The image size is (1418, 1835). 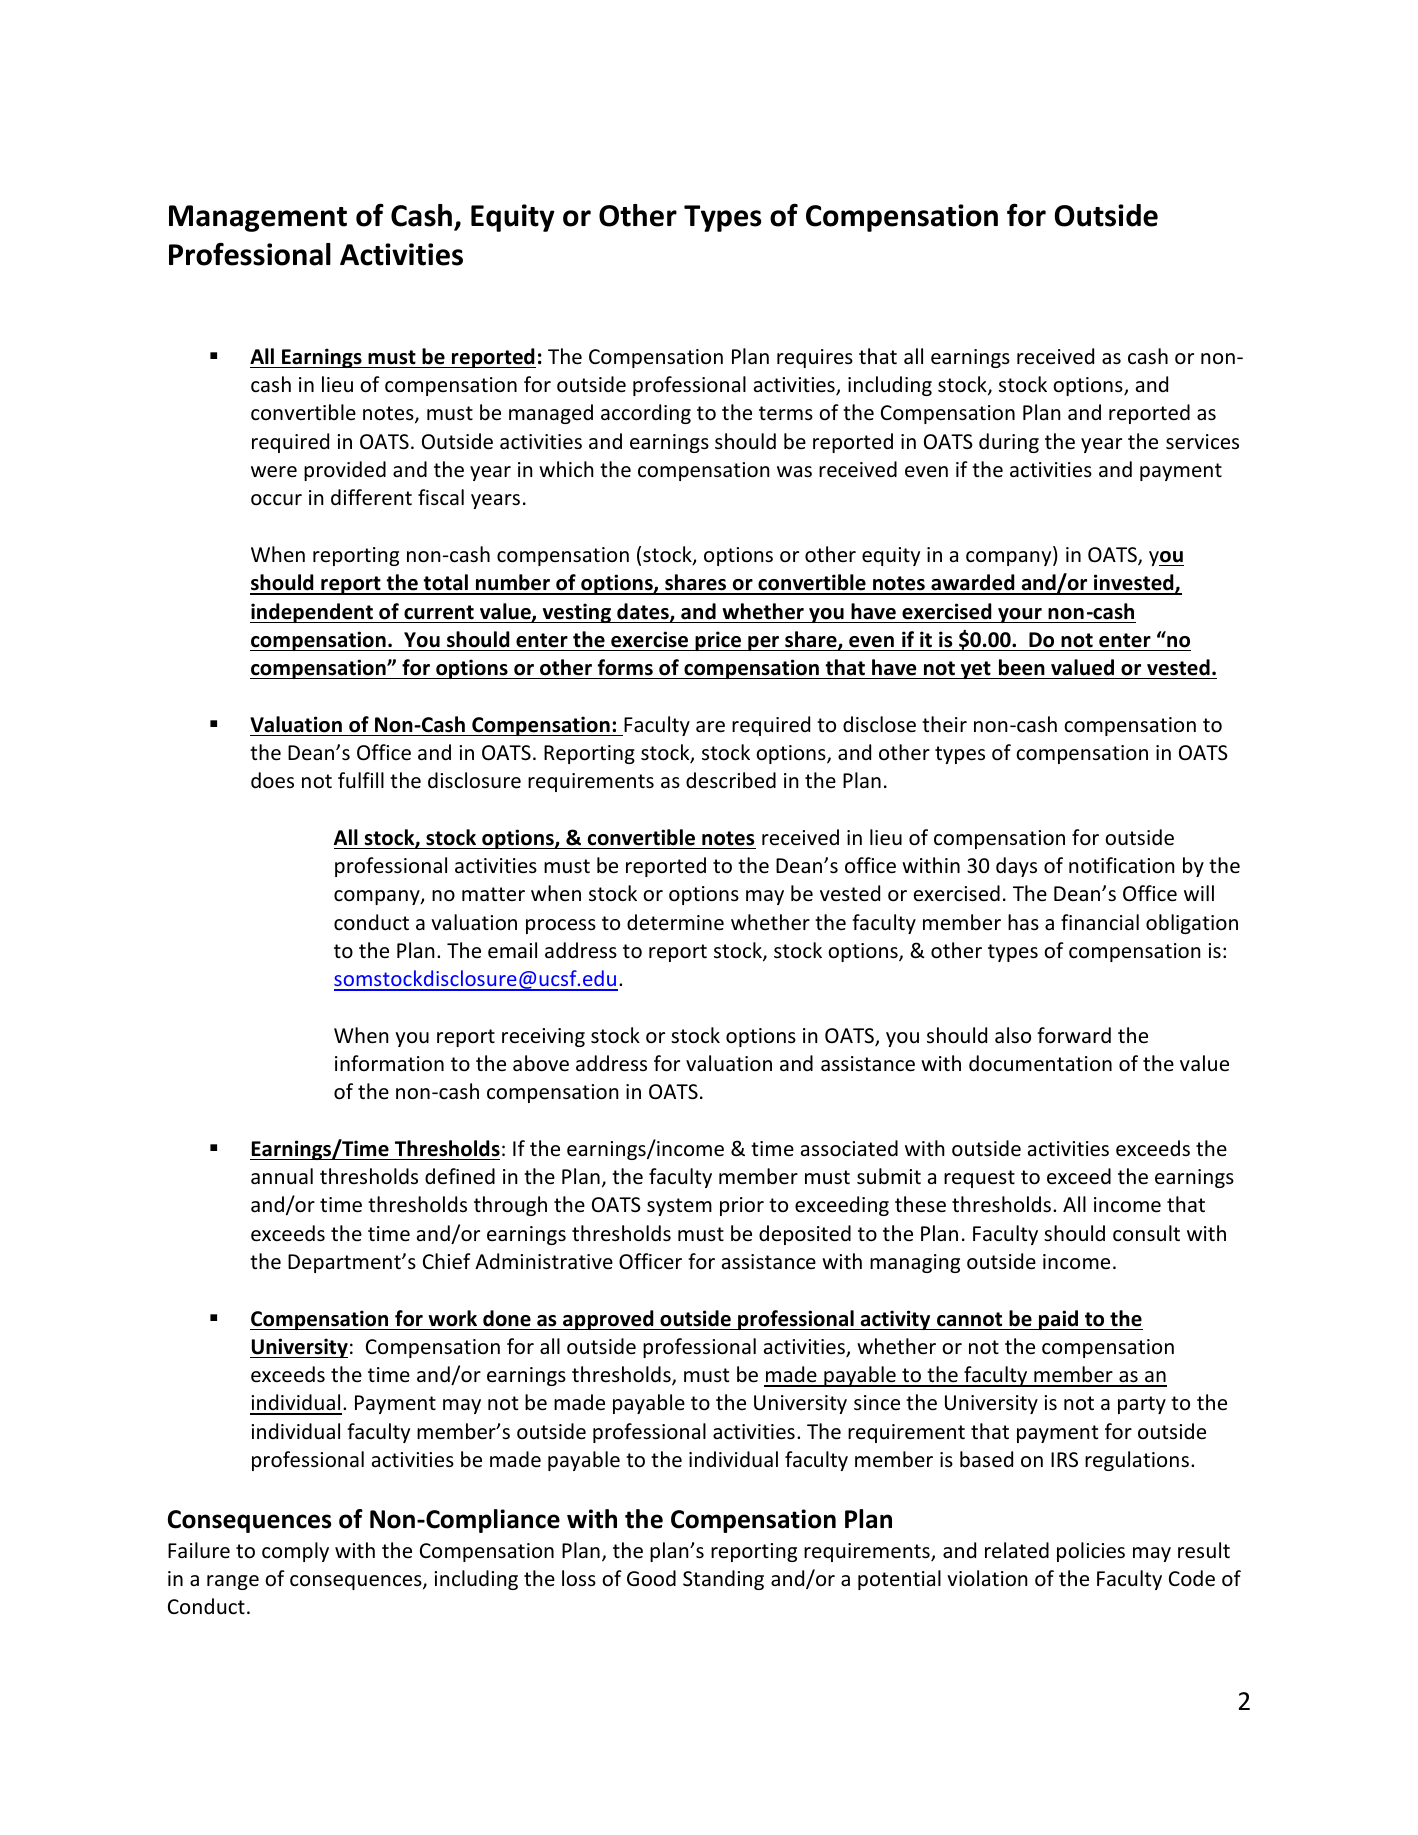 I want to click on requires, so click(x=815, y=358).
